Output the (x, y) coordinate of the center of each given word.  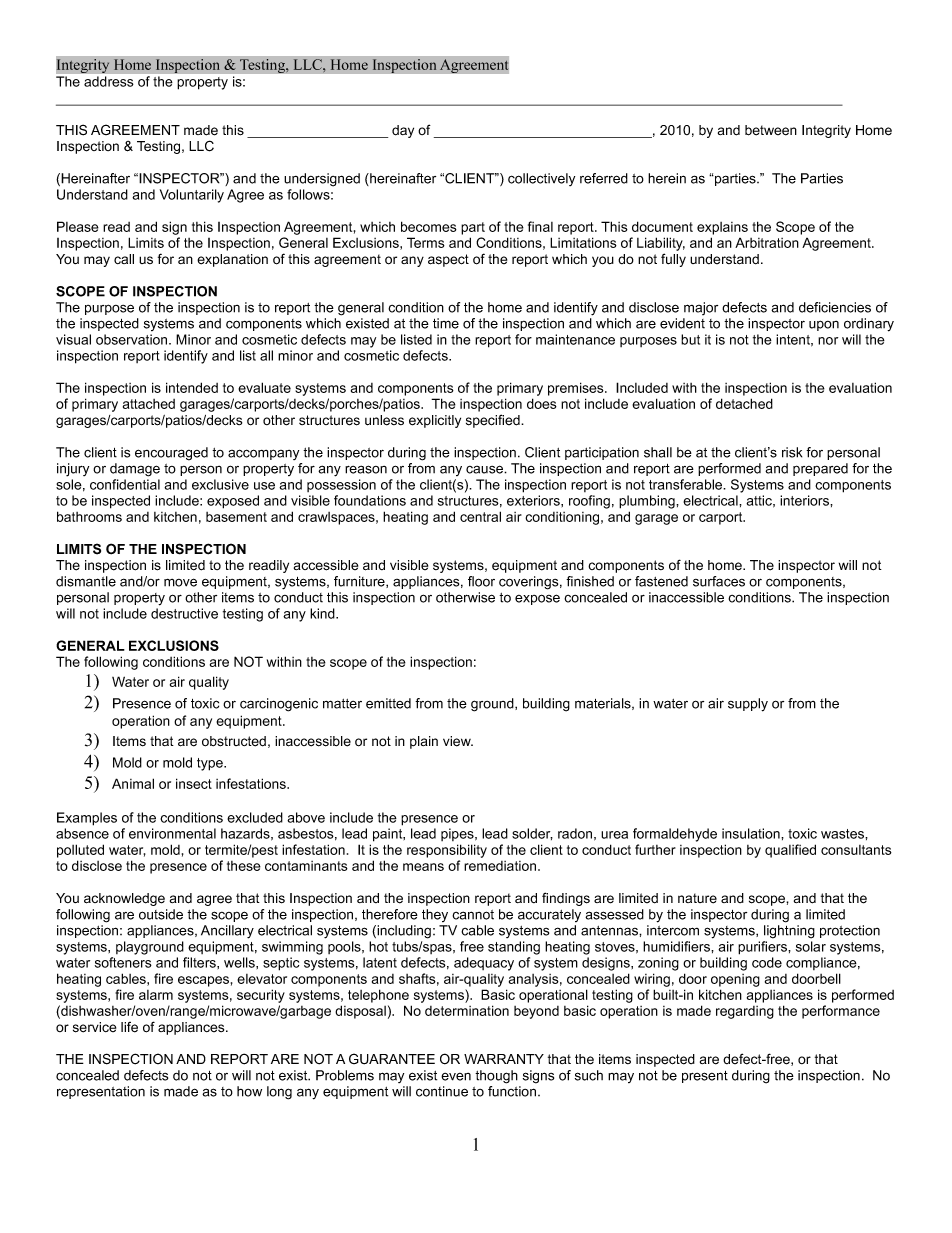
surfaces (719, 581)
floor (481, 581)
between (771, 130)
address (108, 81)
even (456, 1077)
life (129, 1027)
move (180, 582)
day (403, 131)
